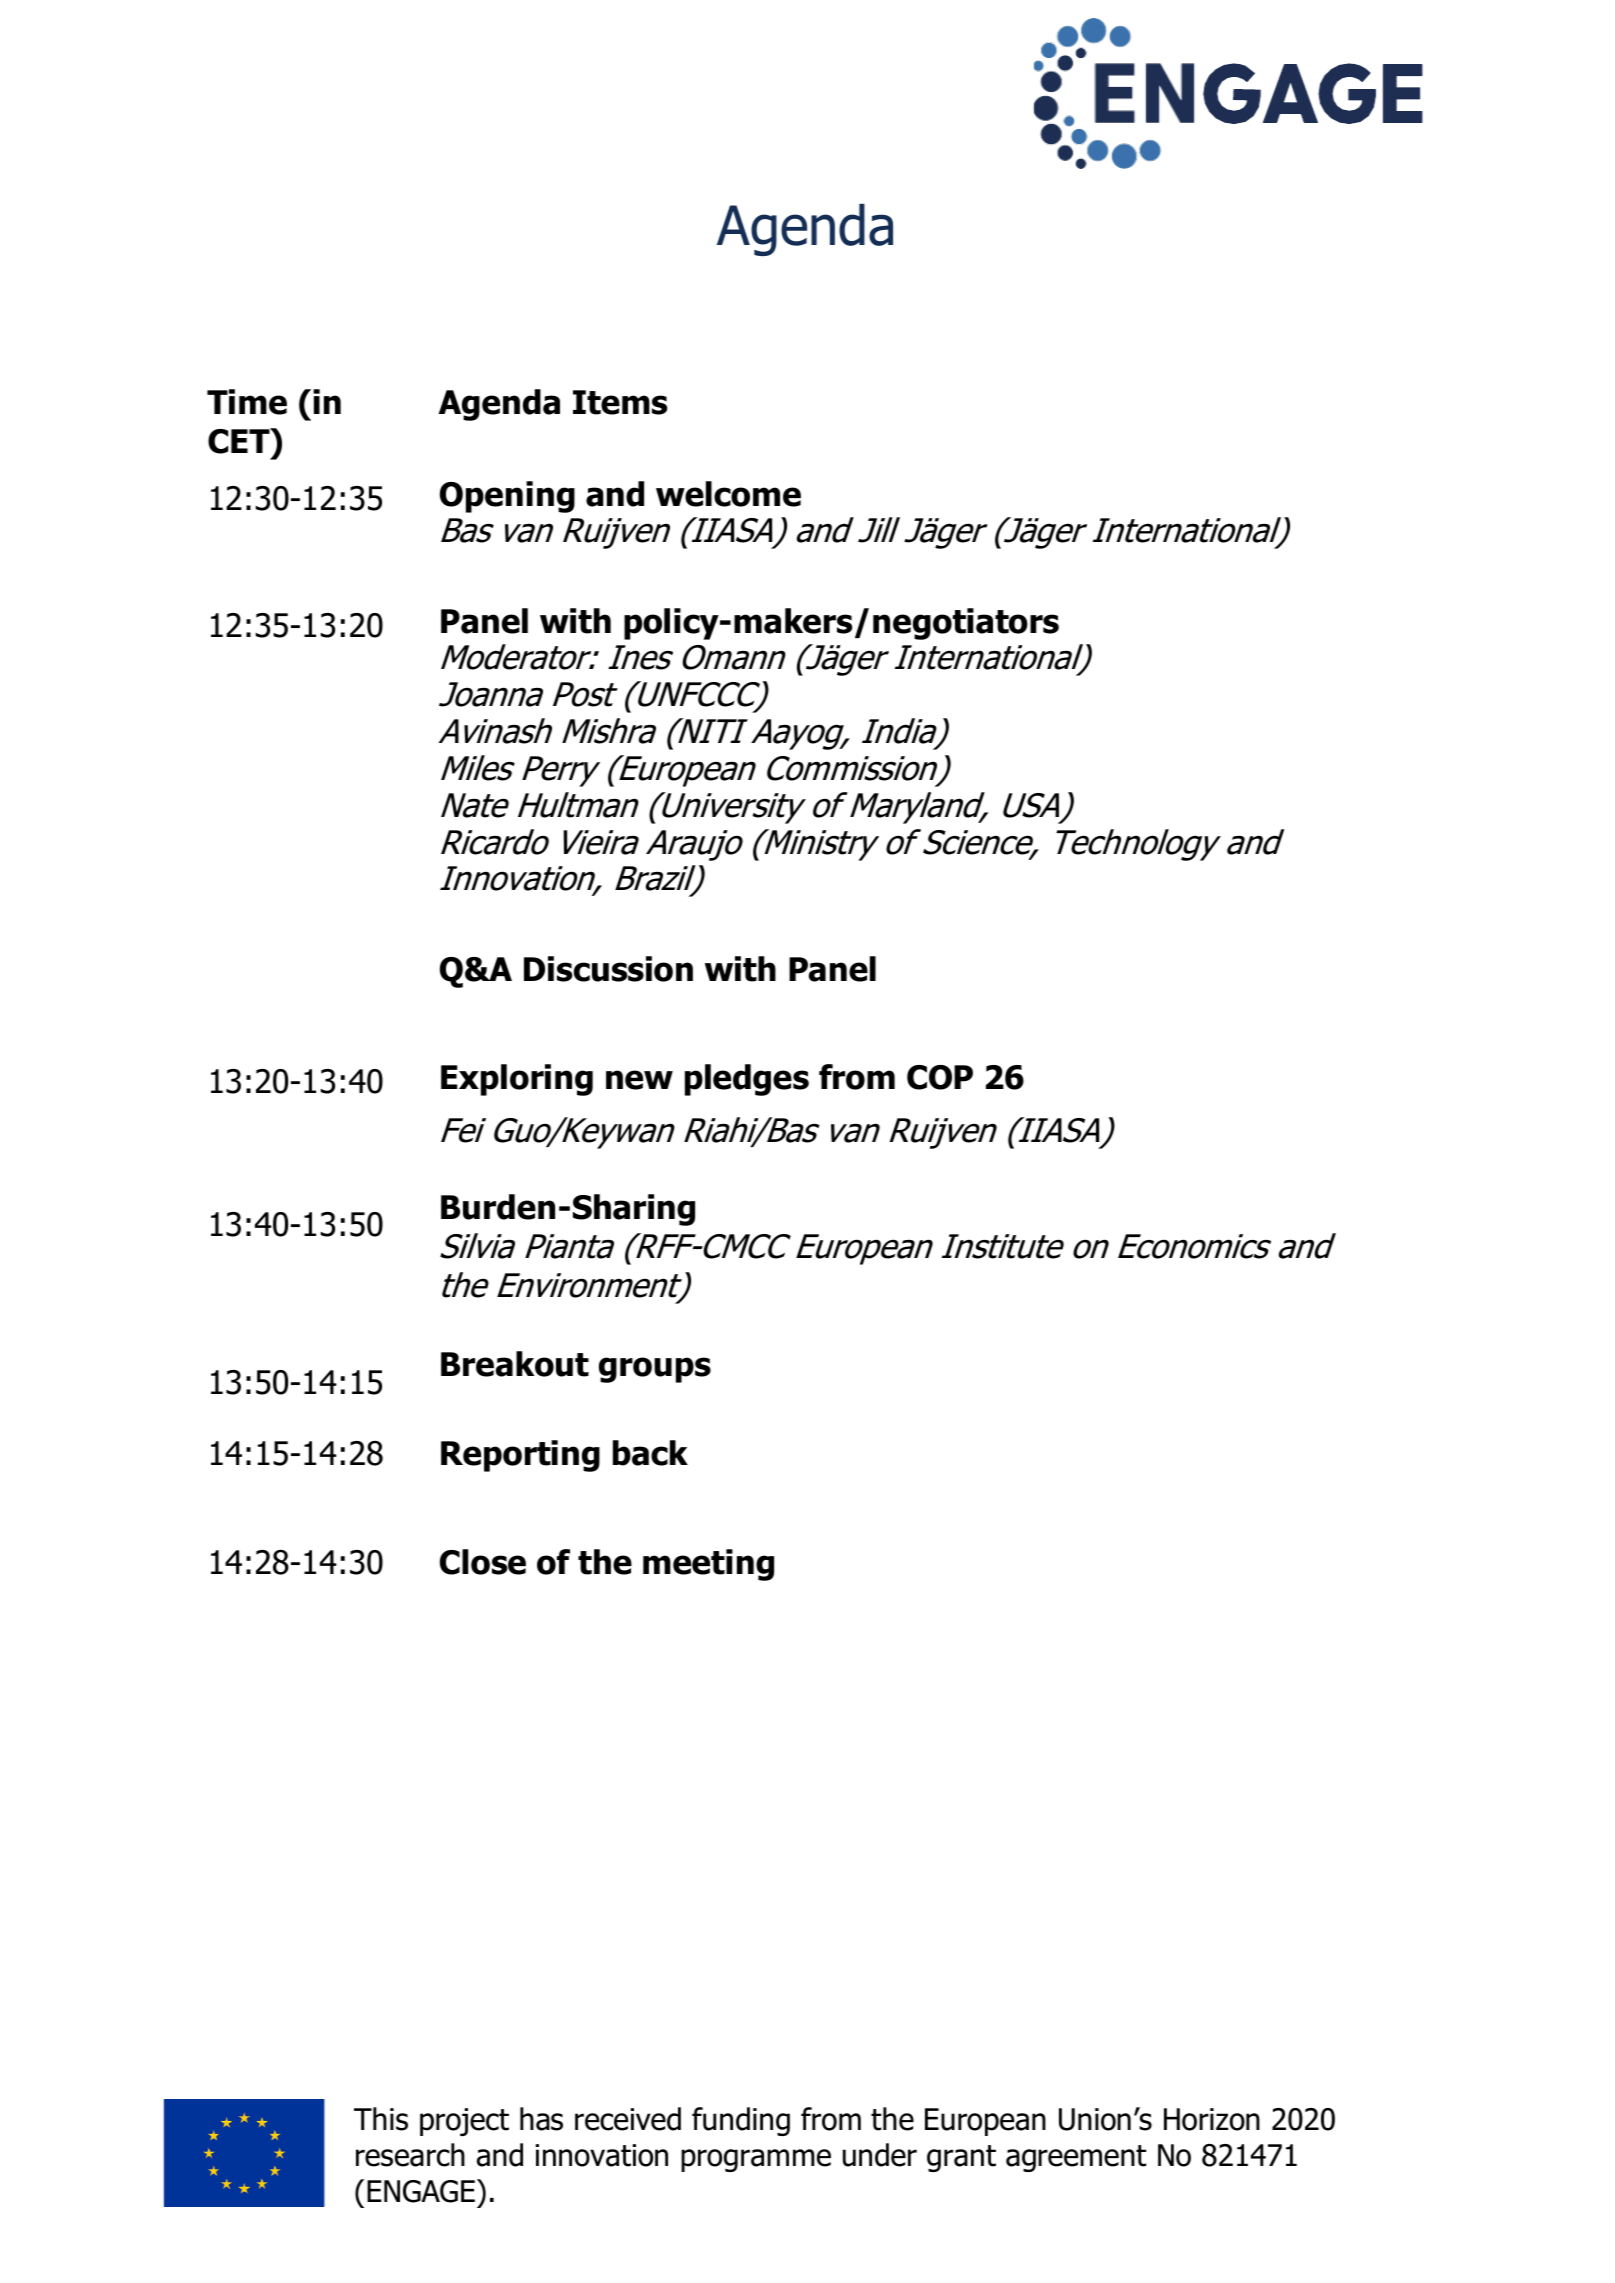 This image has height=2283, width=1615. I want to click on research, so click(410, 2155).
